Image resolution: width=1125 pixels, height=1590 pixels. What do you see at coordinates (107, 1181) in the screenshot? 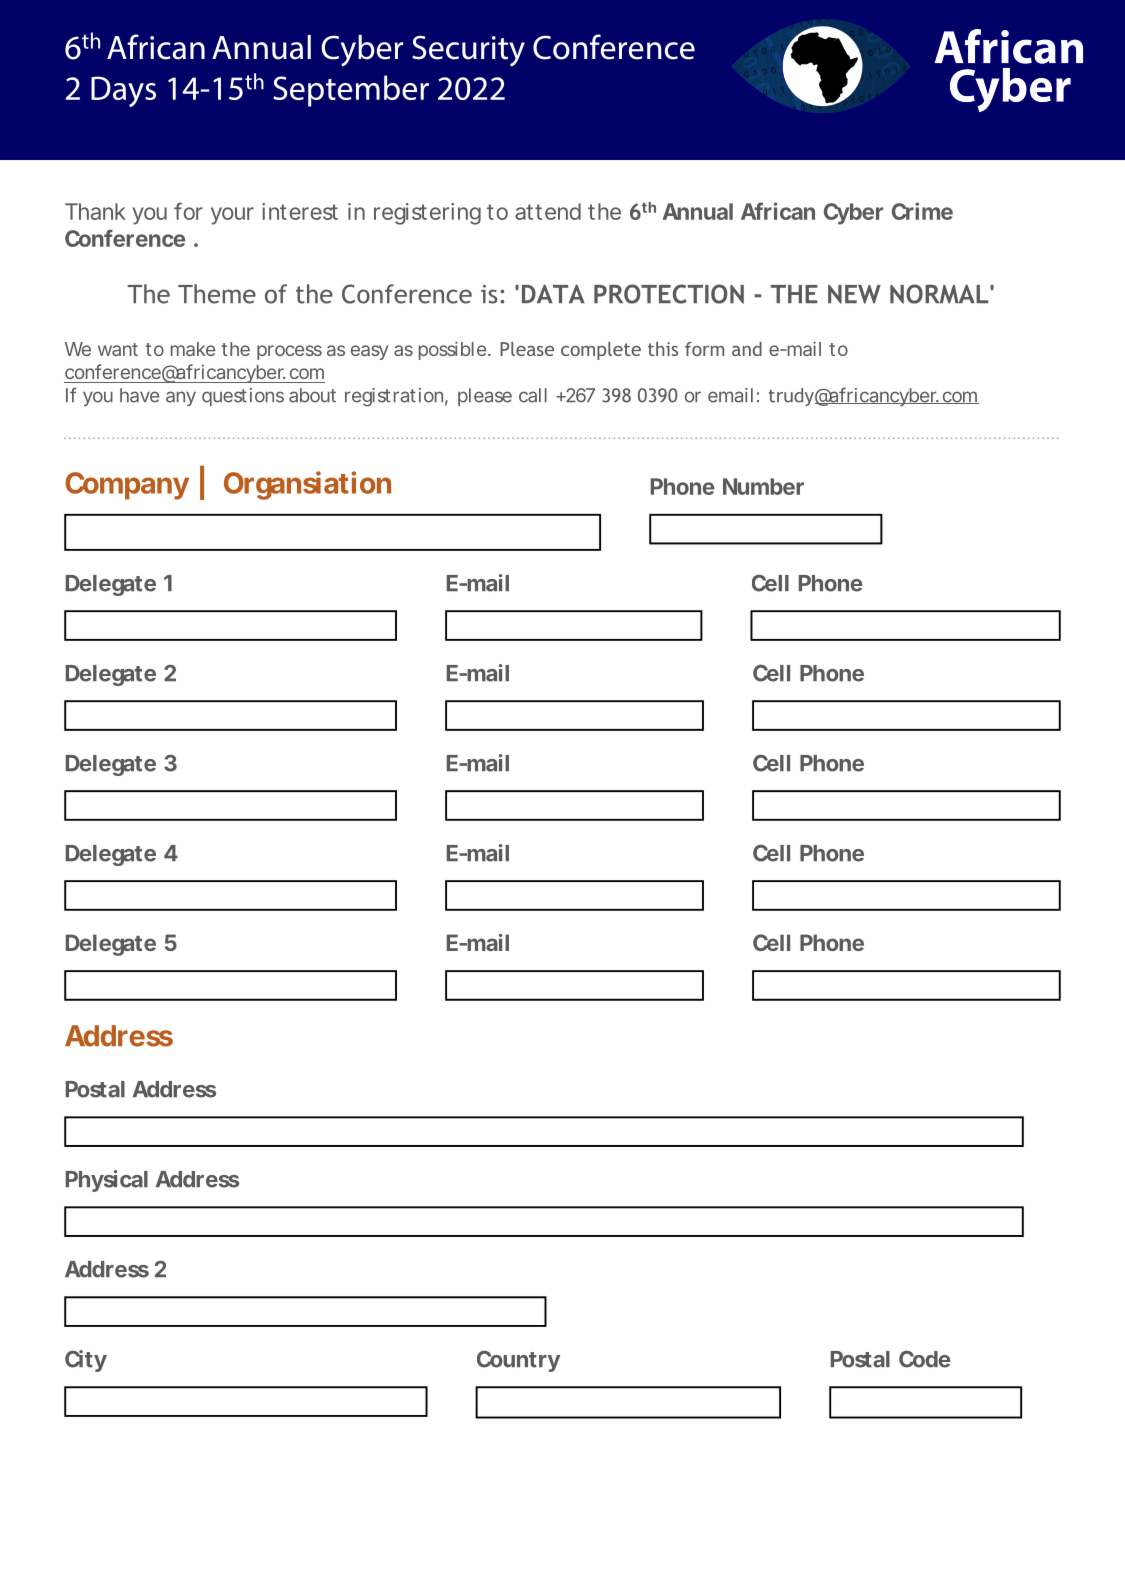
I see `Physical` at bounding box center [107, 1181].
